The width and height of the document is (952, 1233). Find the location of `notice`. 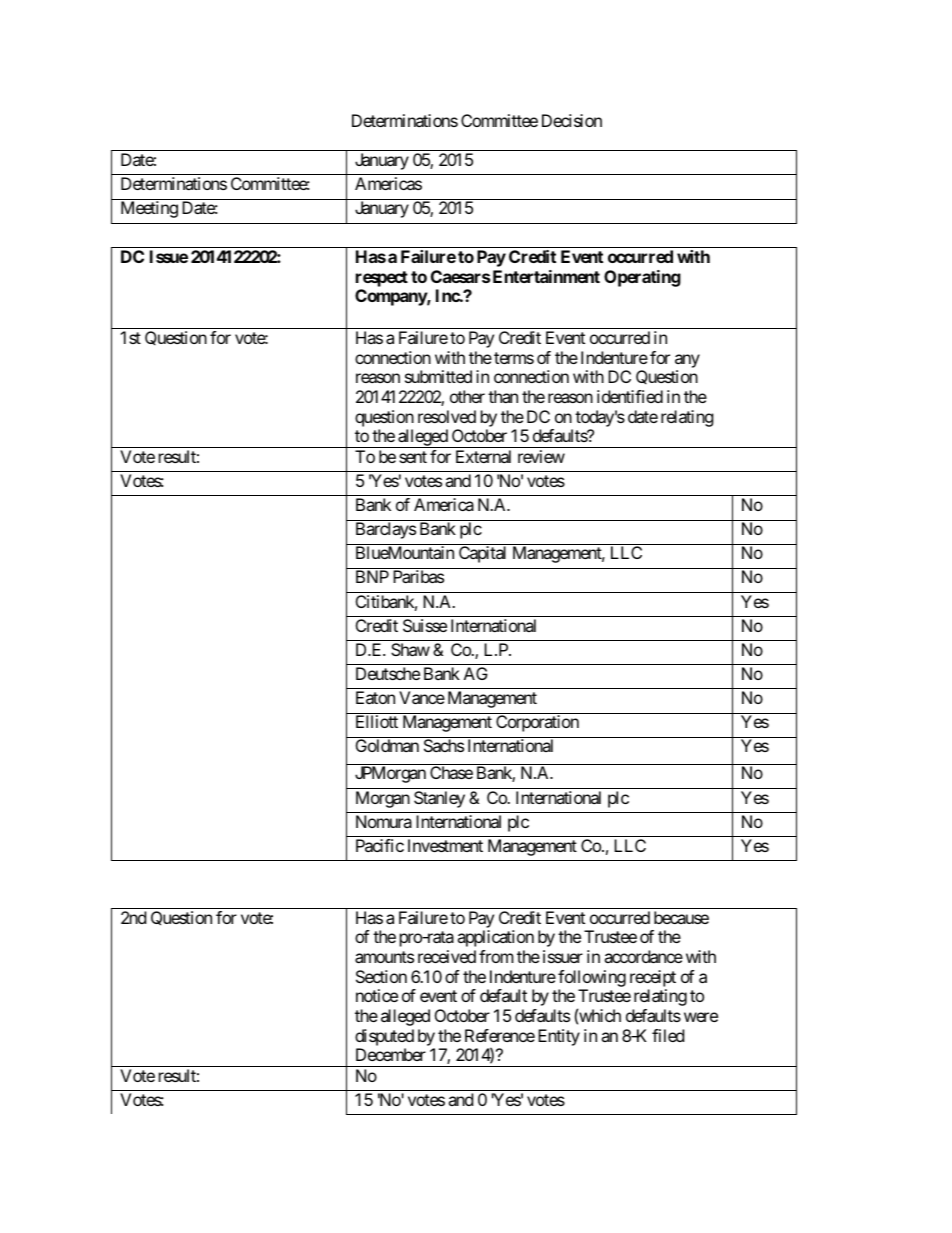

notice is located at coordinates (377, 995).
